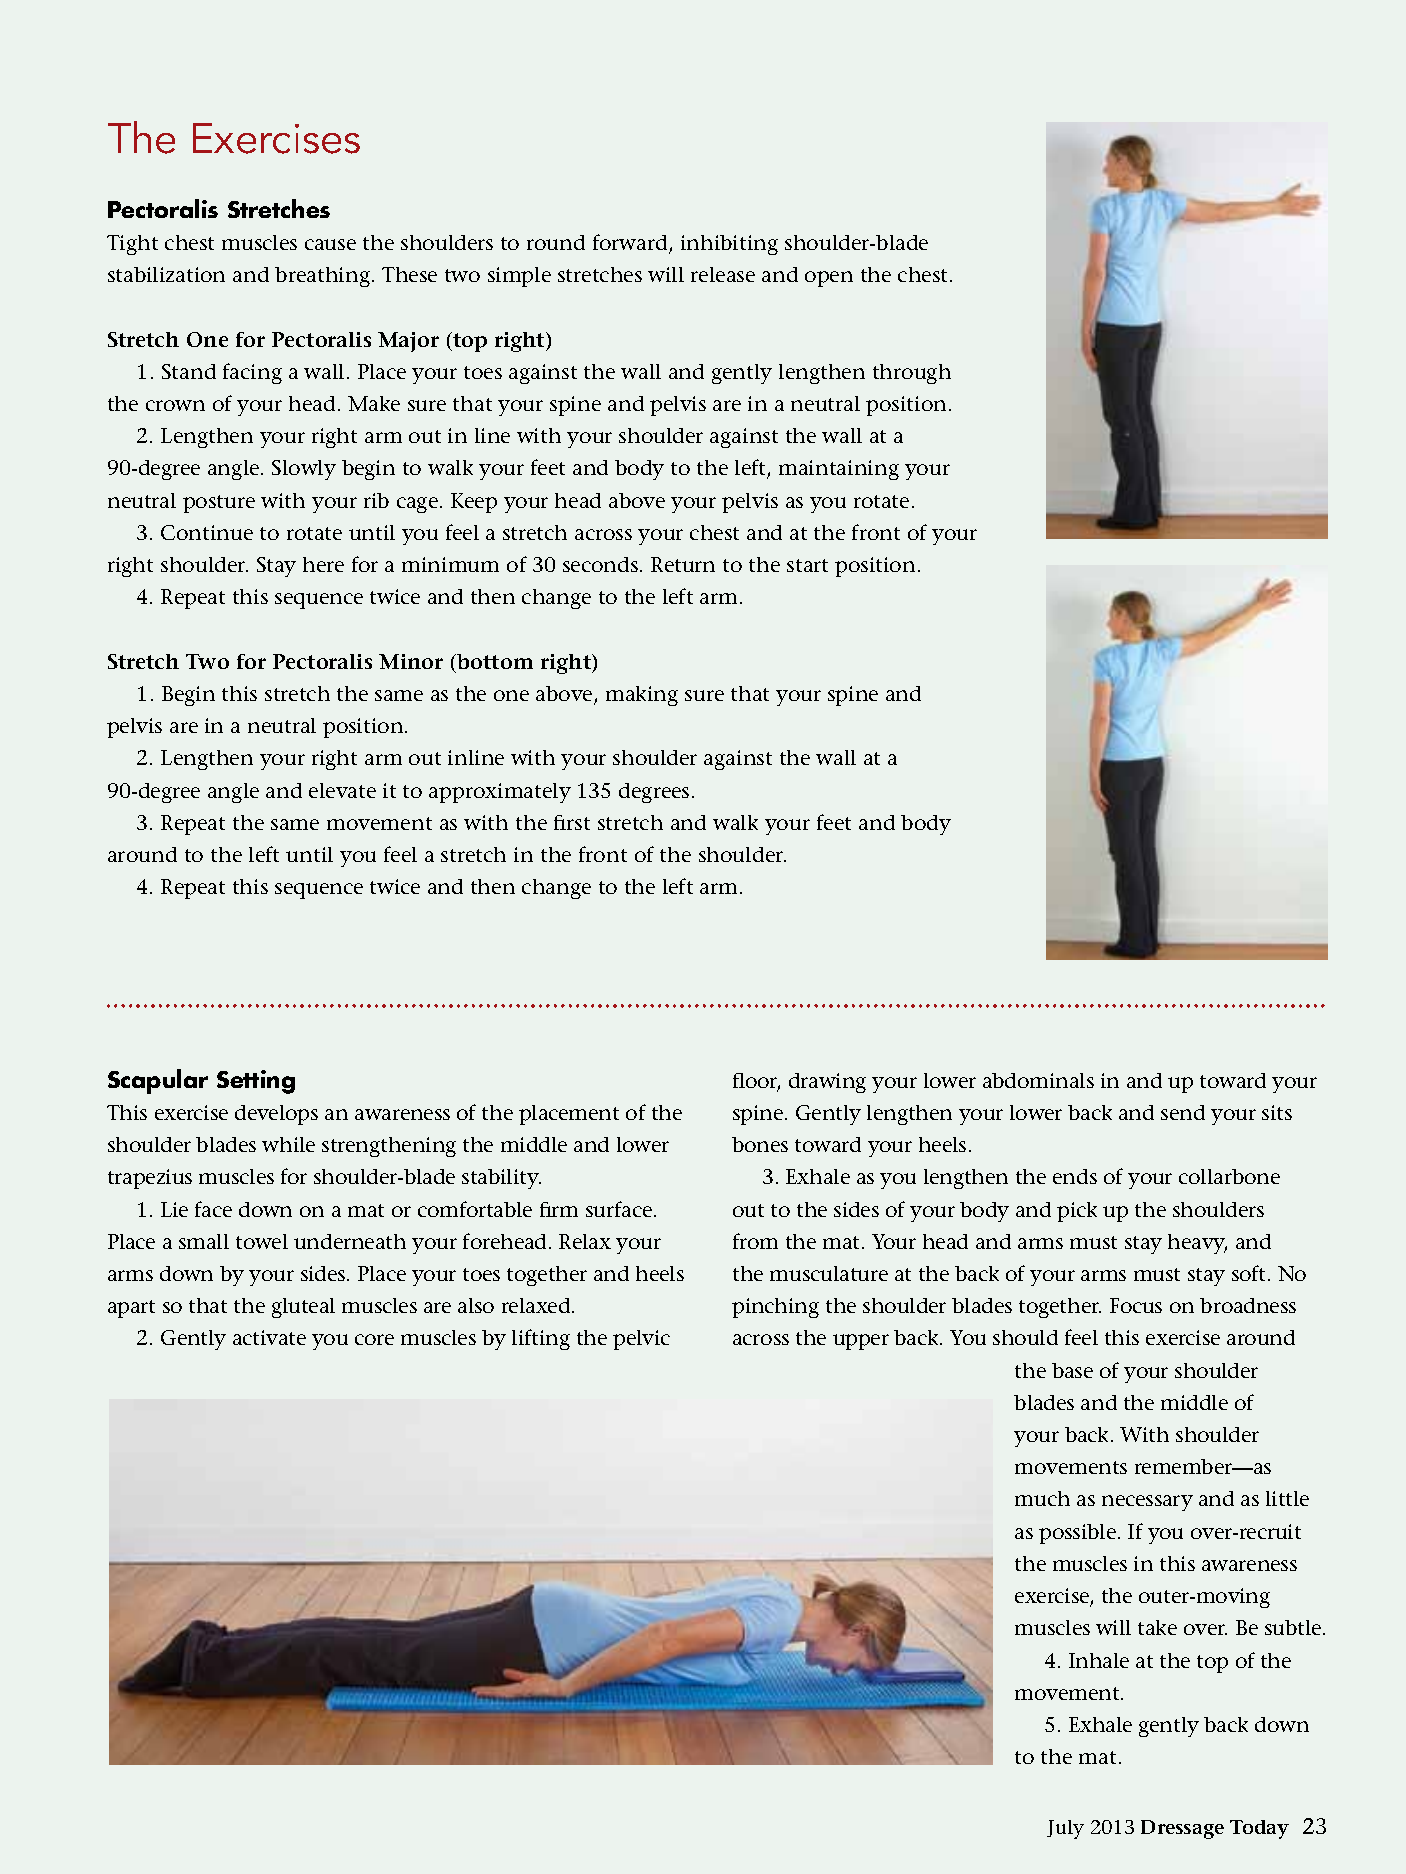 This document has height=1874, width=1406. I want to click on Dressage, so click(1182, 1829).
